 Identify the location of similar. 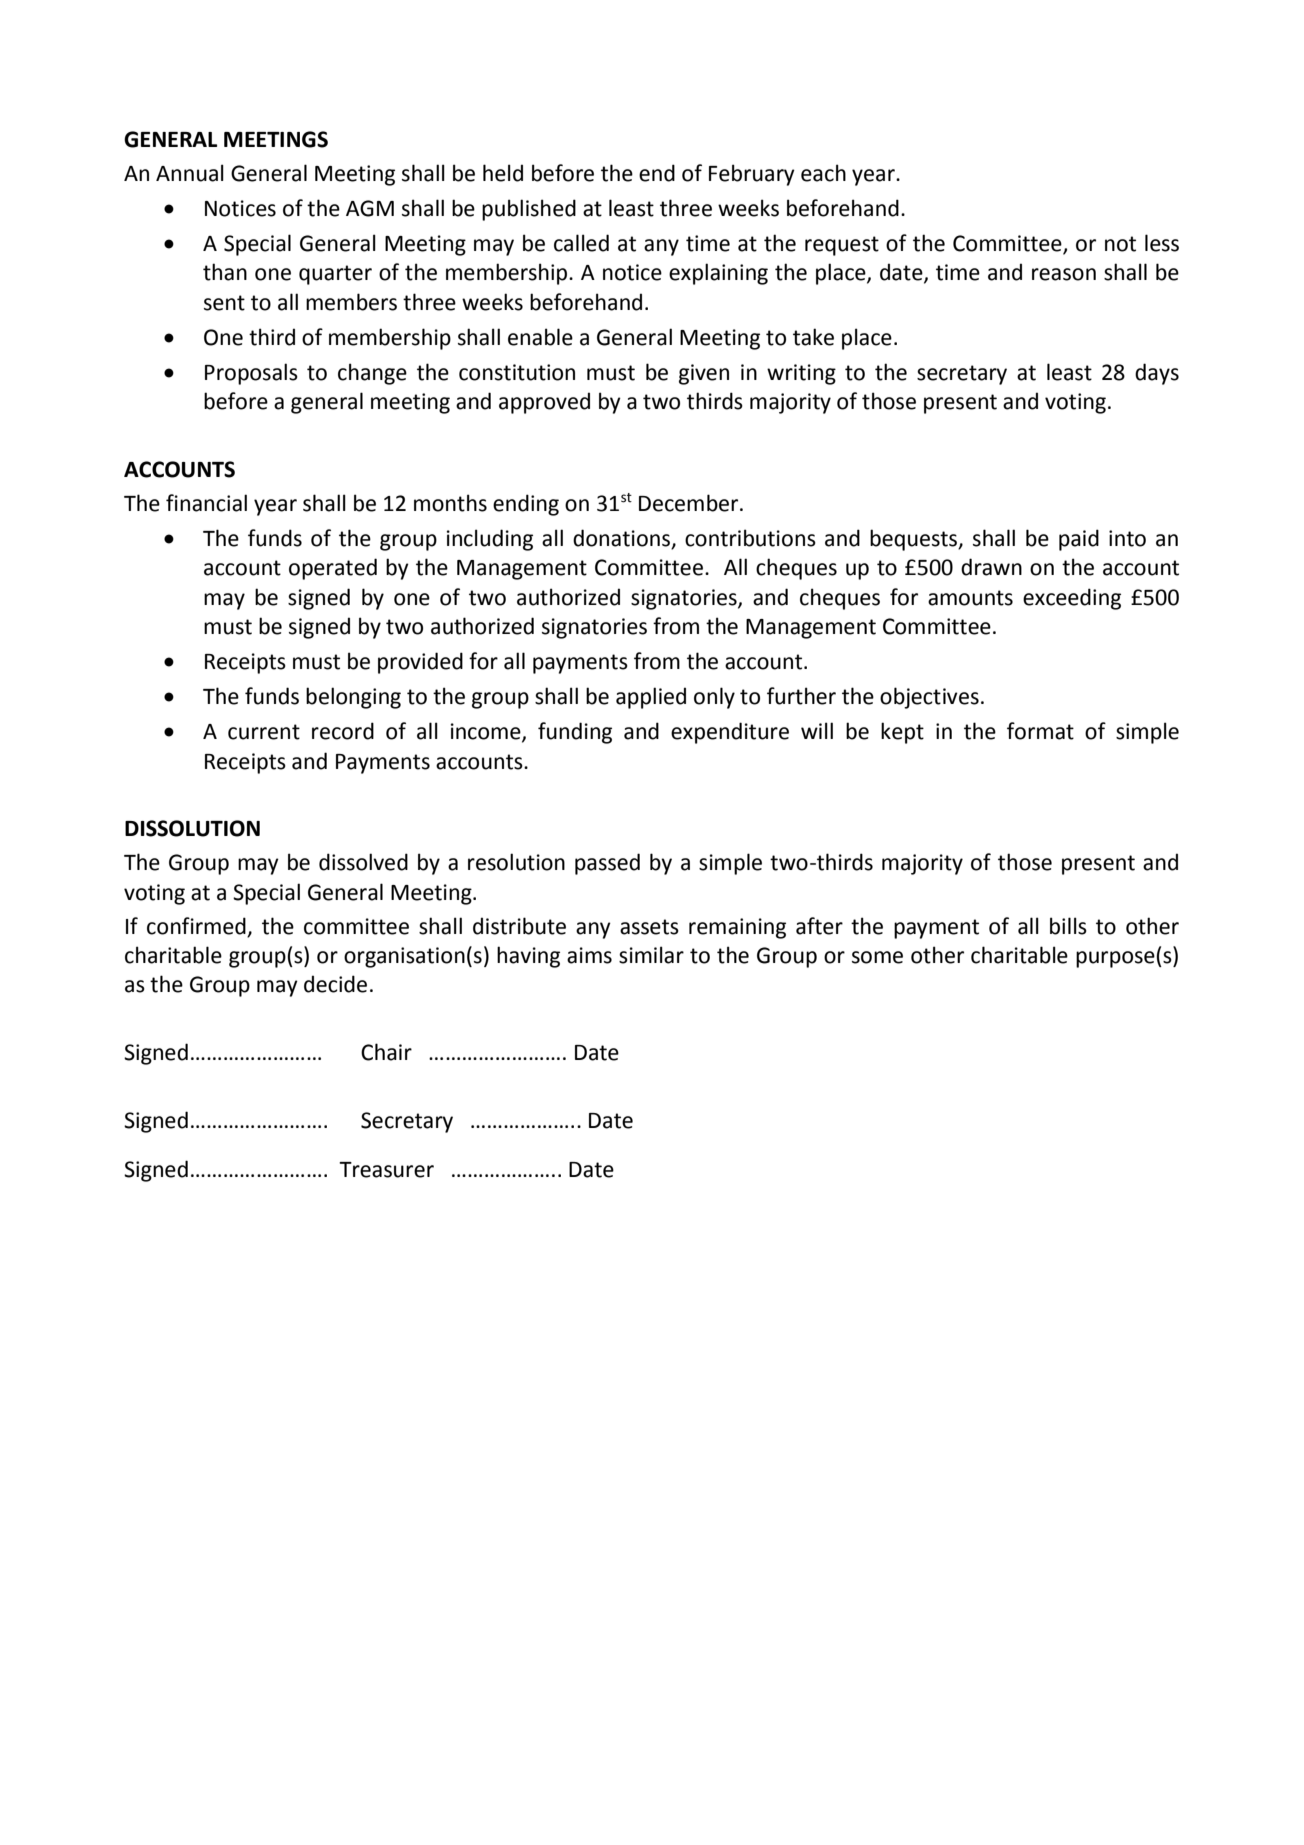
(651, 955).
